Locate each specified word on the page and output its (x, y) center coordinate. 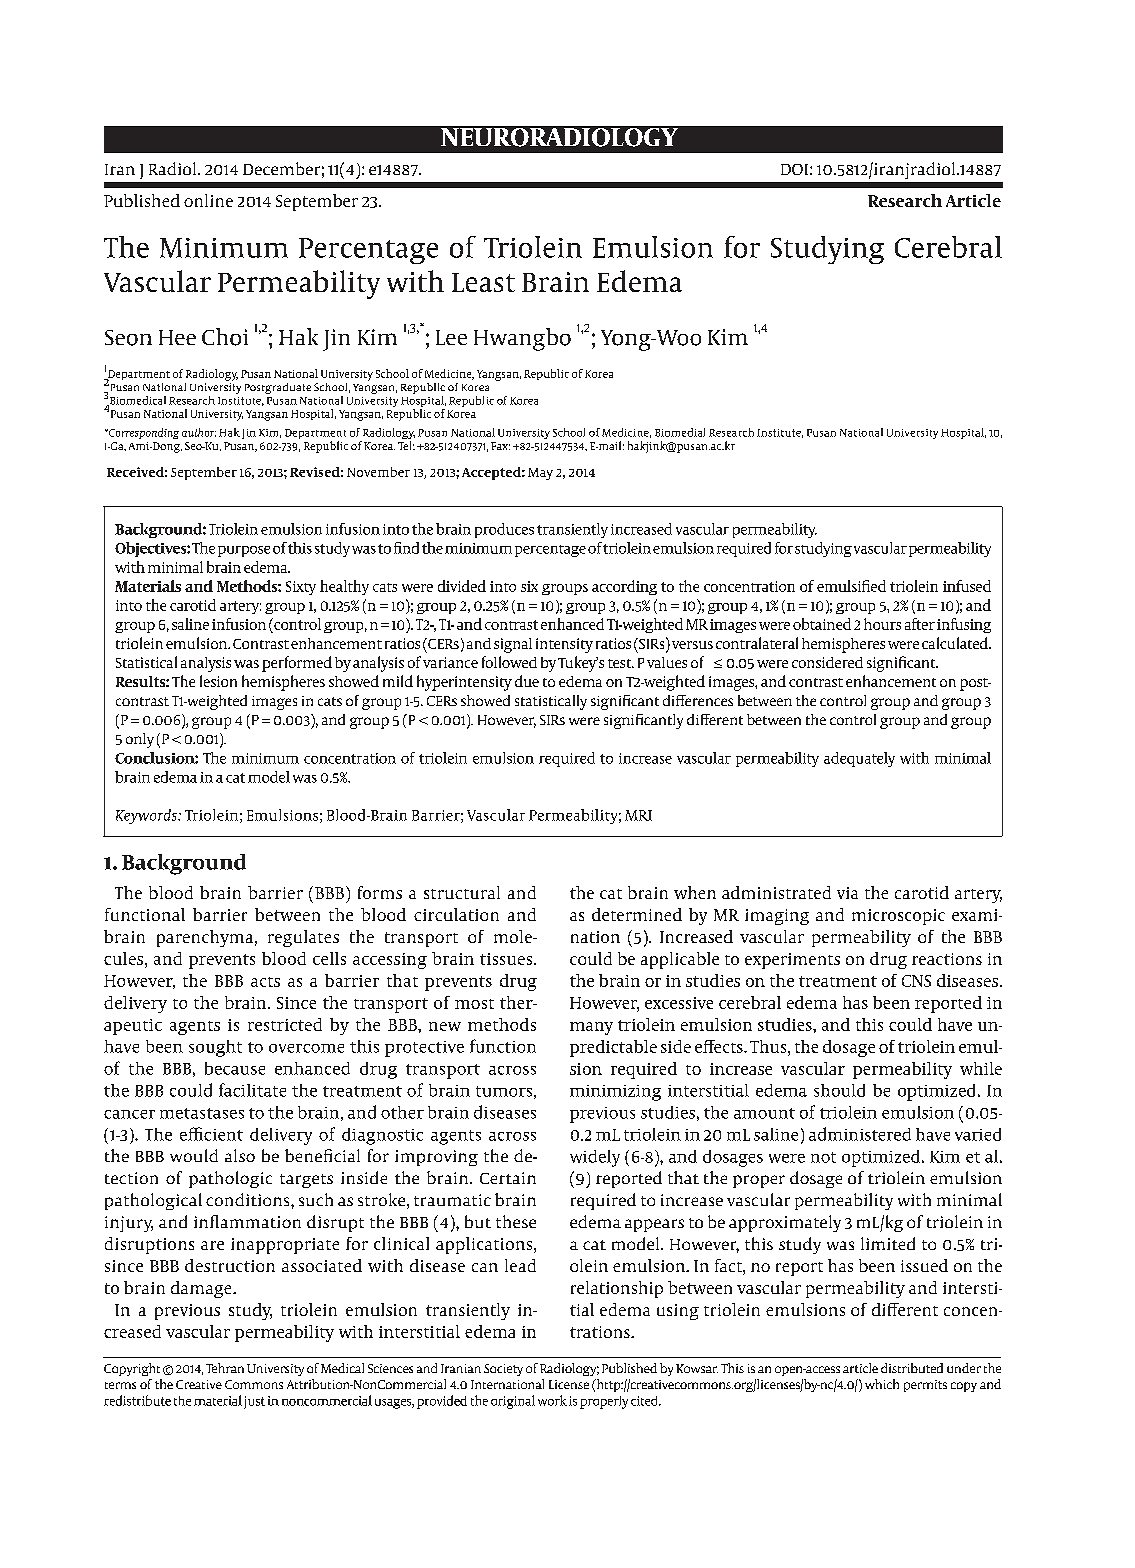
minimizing (615, 1093)
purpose (244, 551)
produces (504, 530)
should (839, 1090)
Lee (451, 337)
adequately (859, 759)
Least (483, 282)
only (140, 740)
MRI (638, 815)
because (235, 1068)
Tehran (225, 1368)
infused (967, 586)
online (208, 200)
